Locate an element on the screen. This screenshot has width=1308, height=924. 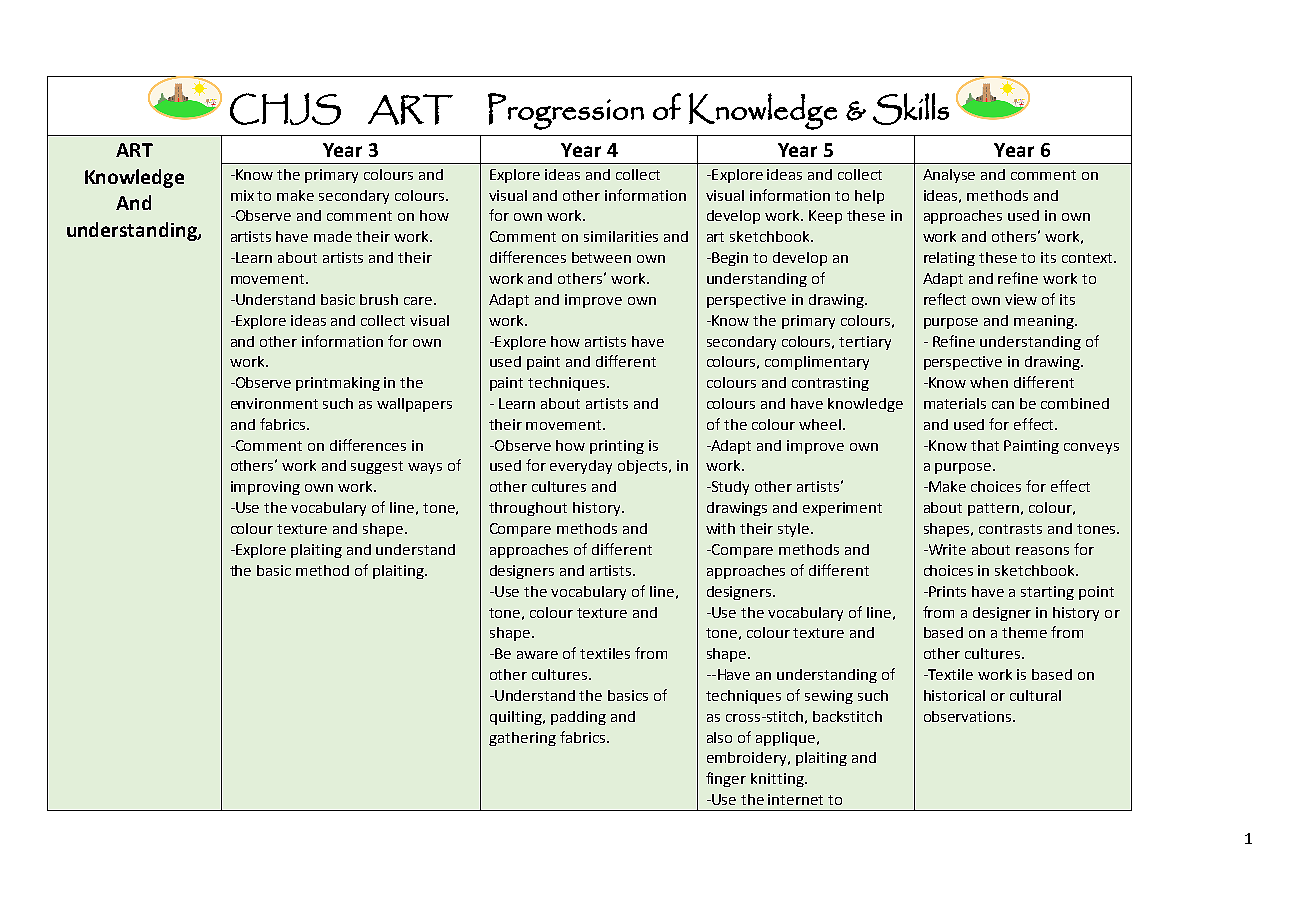
finger is located at coordinates (726, 779).
